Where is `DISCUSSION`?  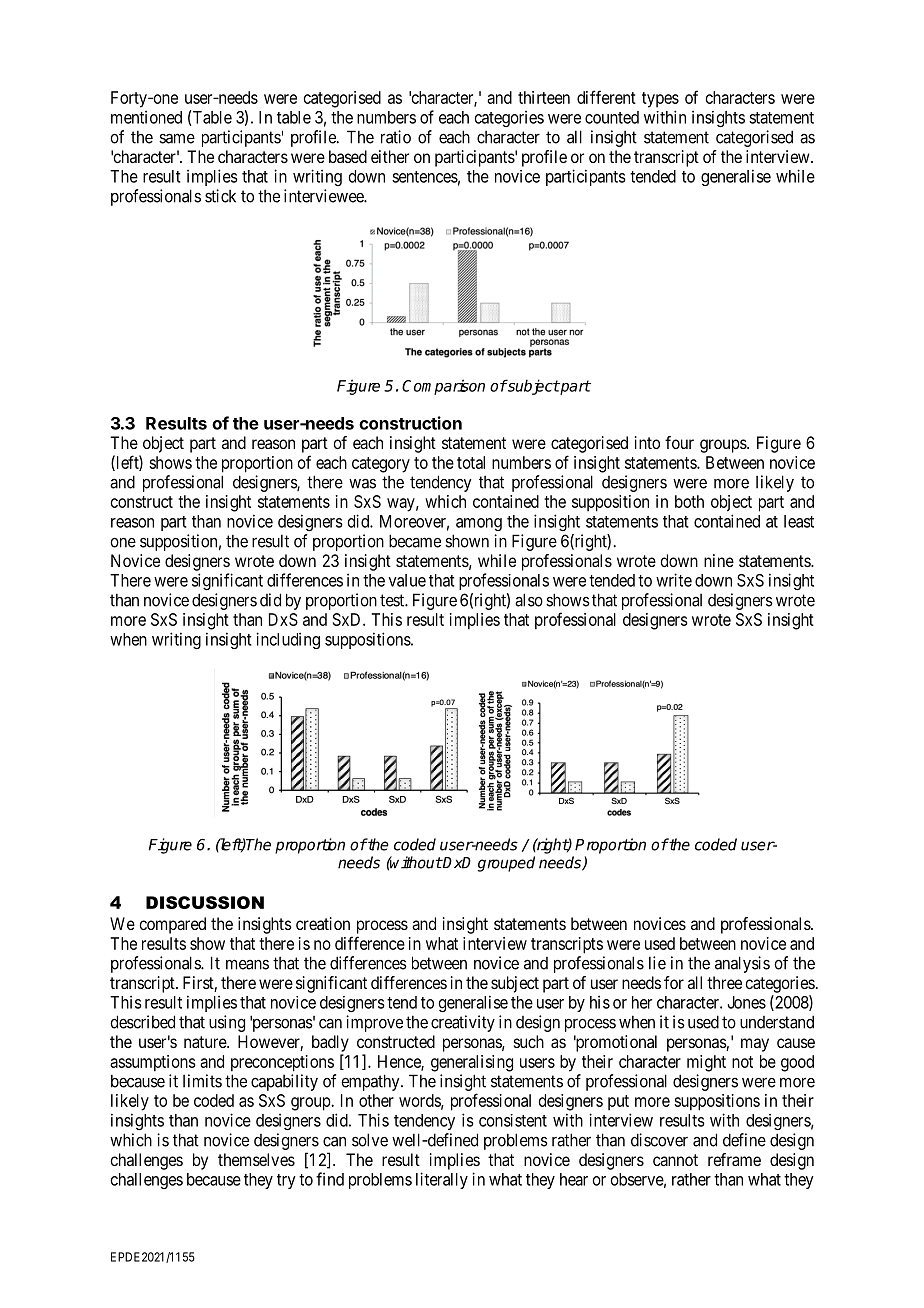
DISCUSSION is located at coordinates (205, 902).
